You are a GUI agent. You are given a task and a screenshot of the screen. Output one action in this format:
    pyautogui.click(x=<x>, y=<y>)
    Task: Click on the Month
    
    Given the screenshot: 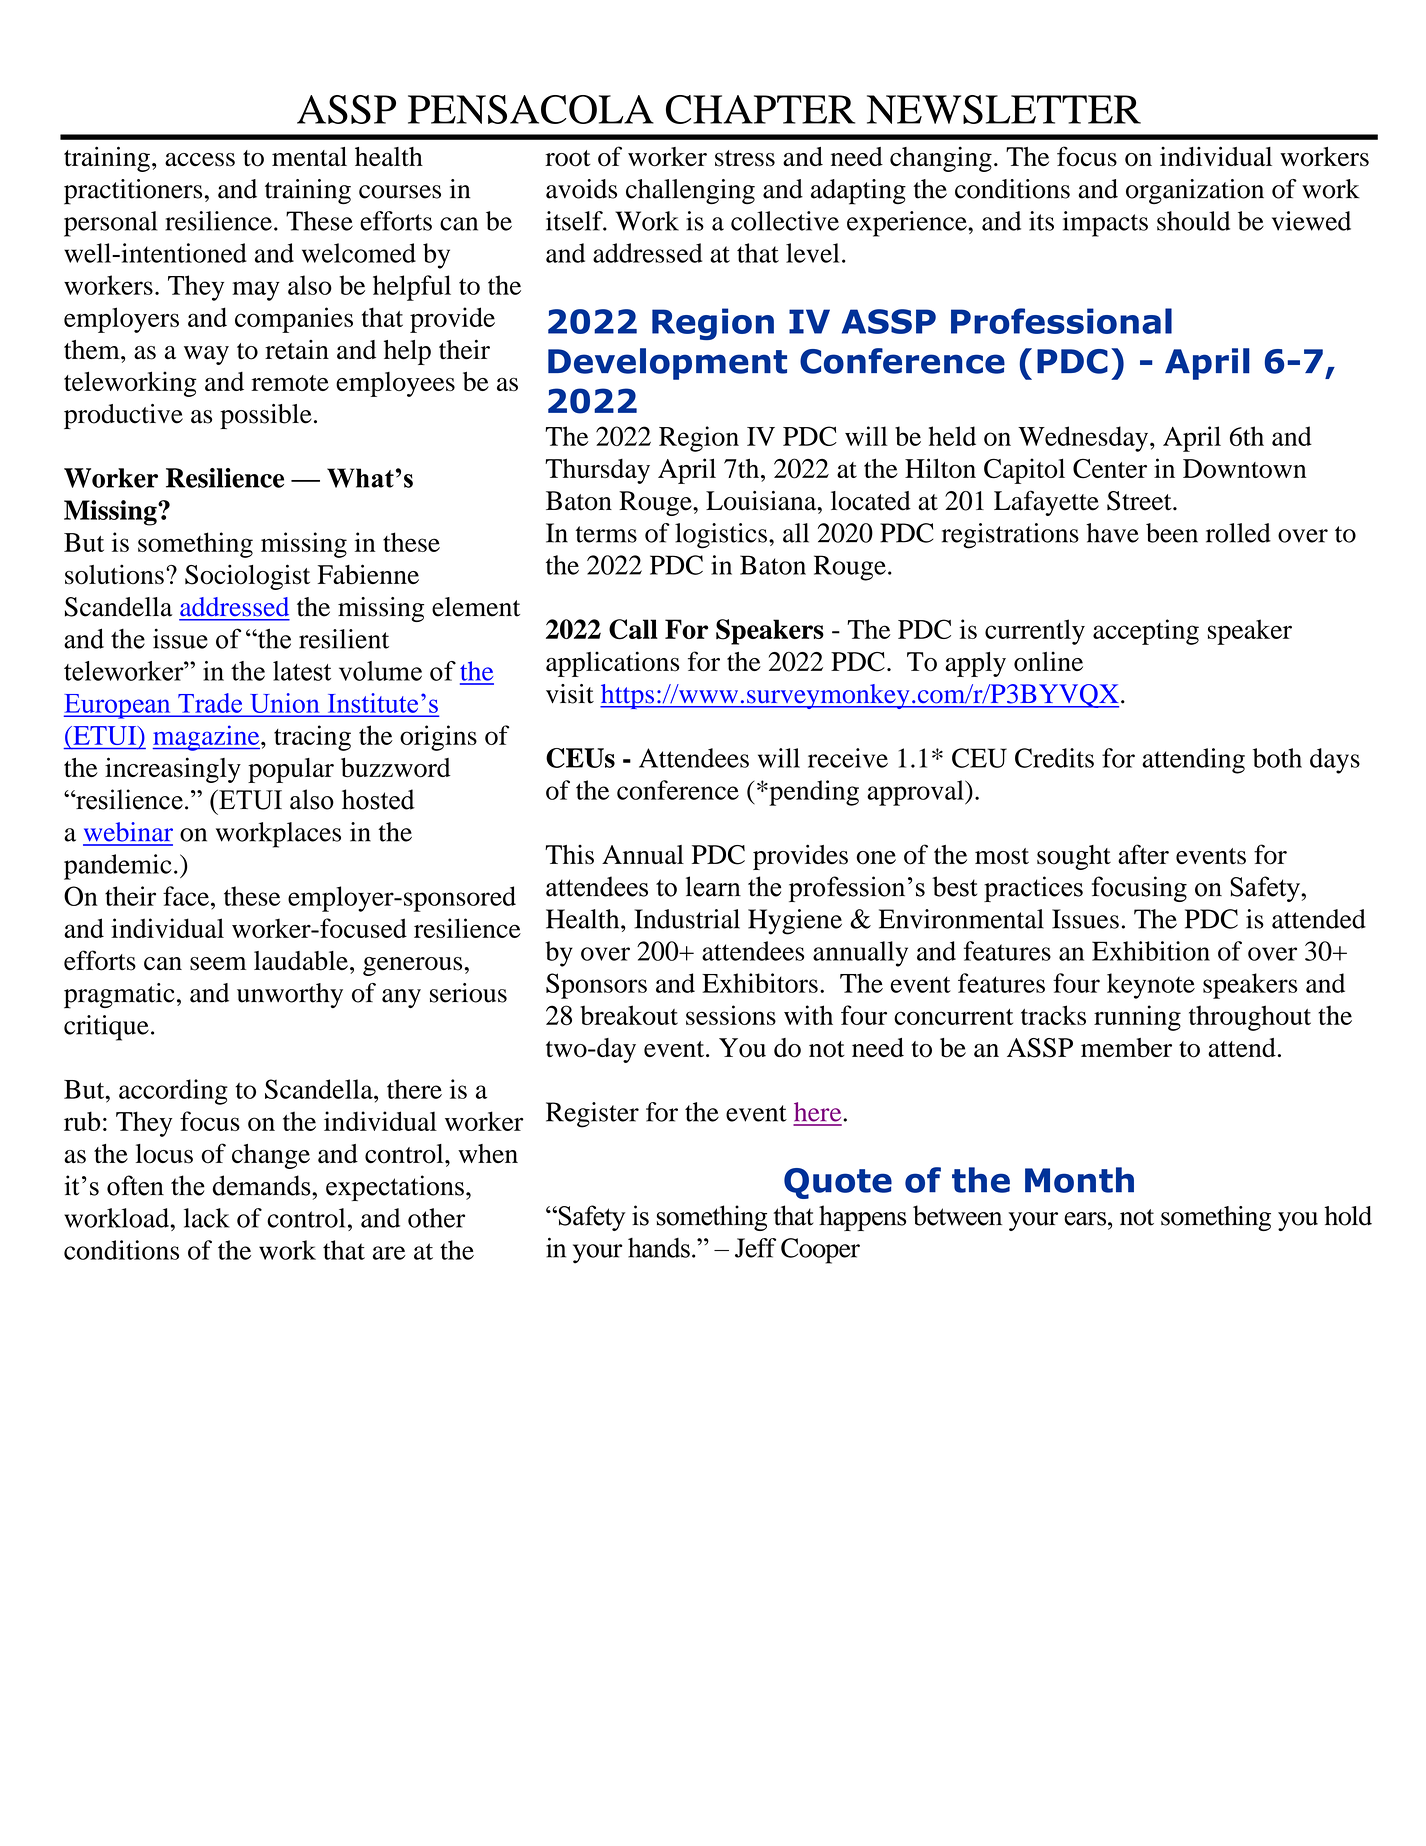 What is the action you would take?
    pyautogui.click(x=1079, y=1180)
